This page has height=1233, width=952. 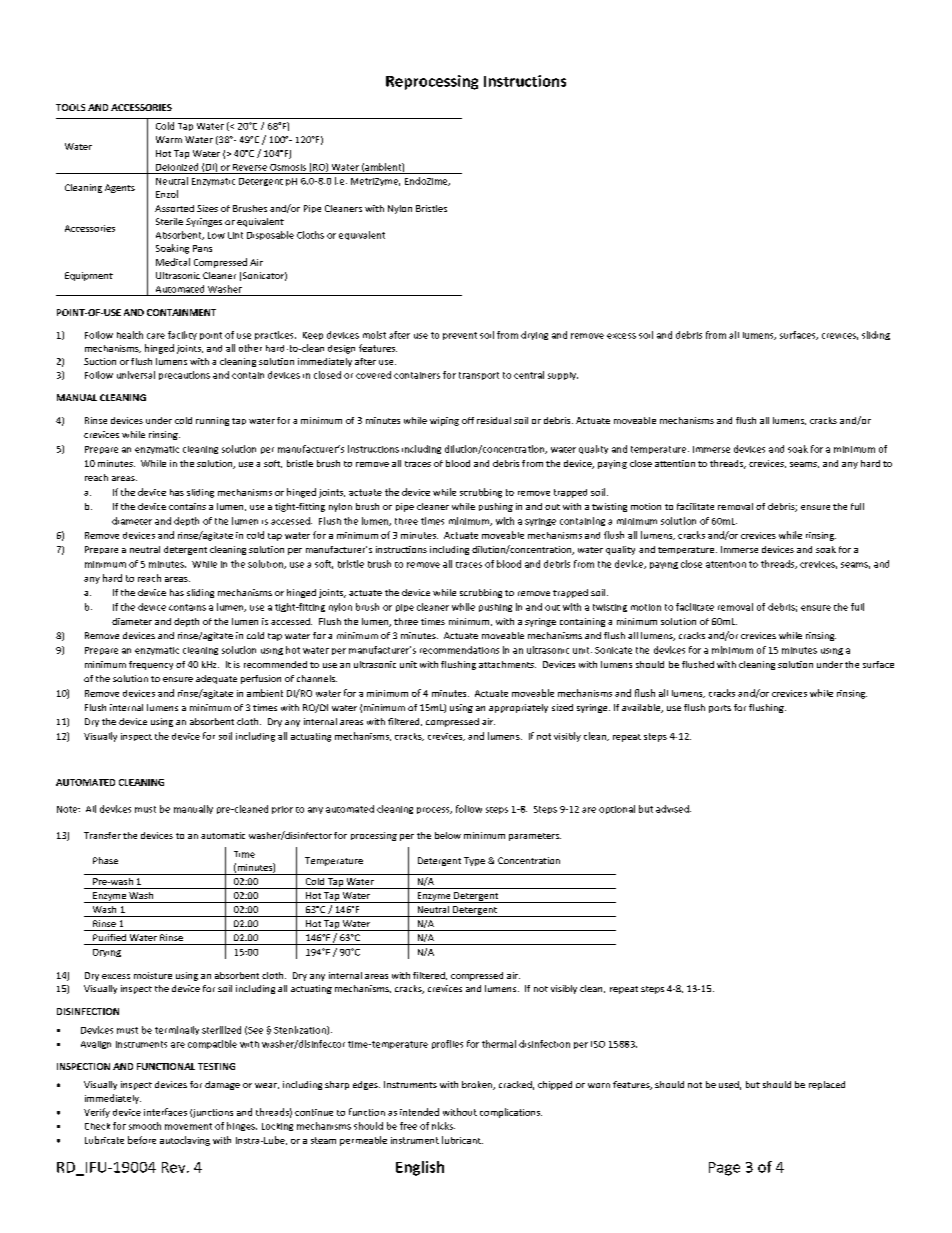 I want to click on Osmosis, so click(x=288, y=167).
